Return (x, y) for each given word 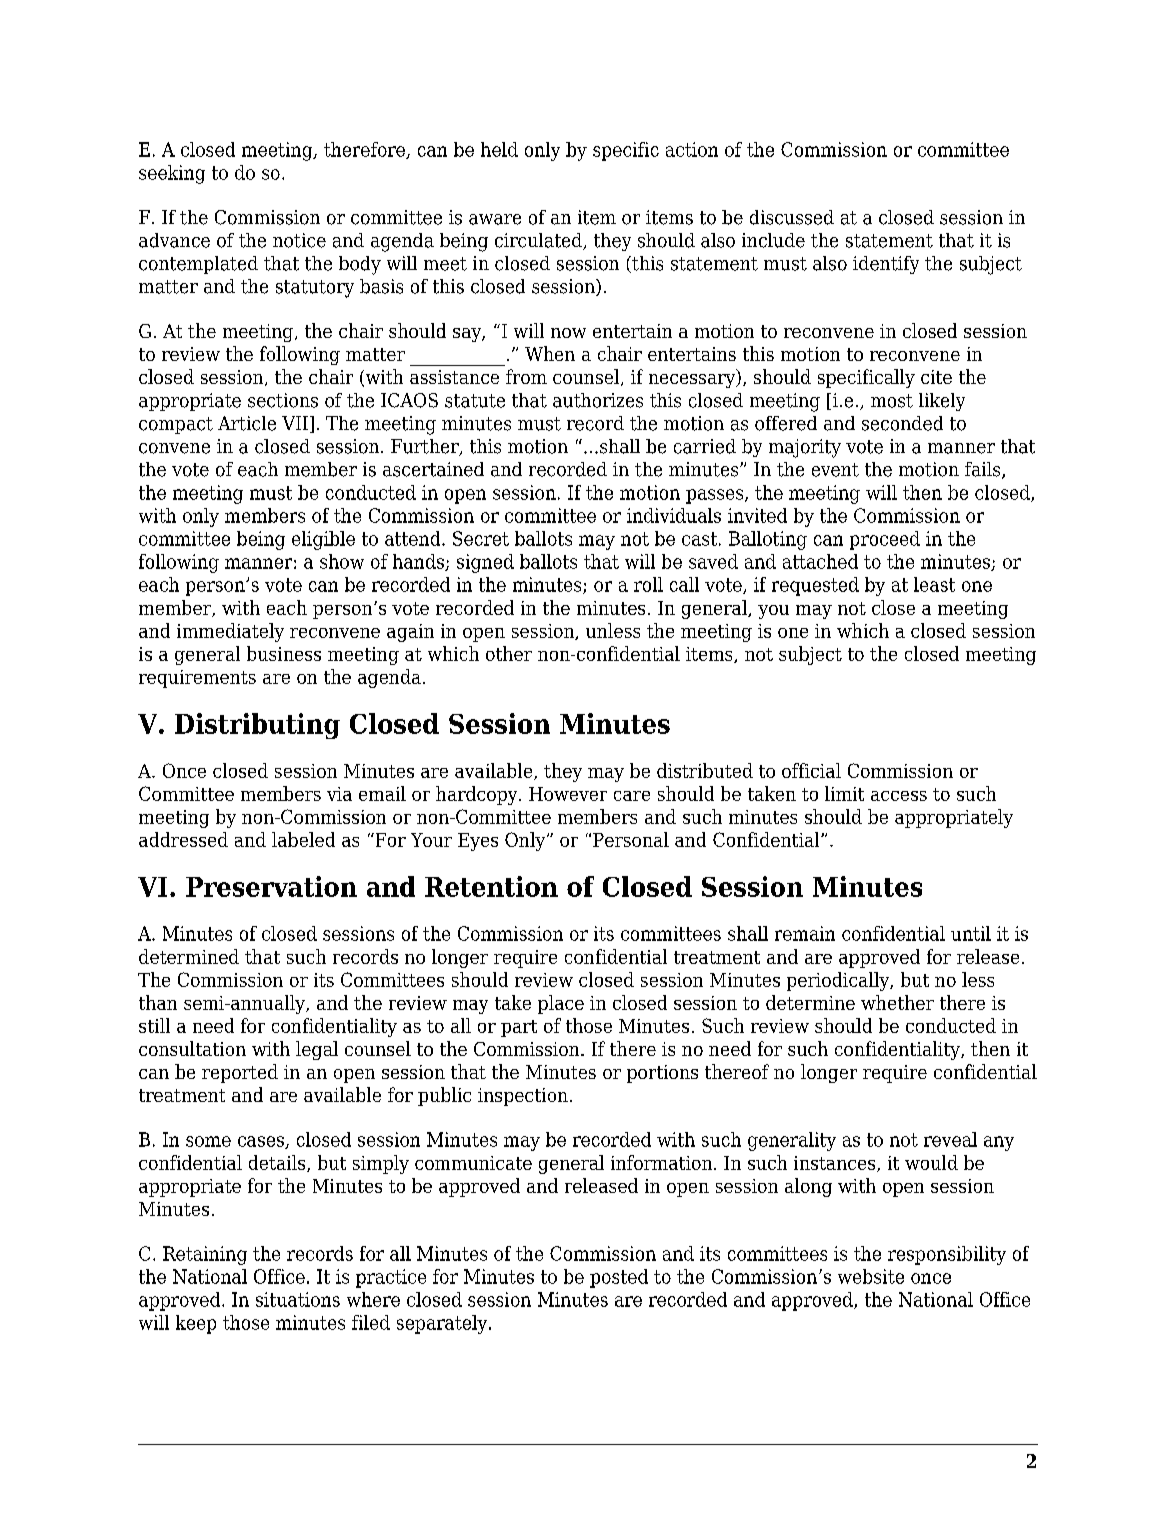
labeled (303, 839)
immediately (230, 632)
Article (247, 423)
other (509, 653)
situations (298, 1299)
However (568, 794)
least (934, 584)
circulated (539, 241)
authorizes (598, 400)
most (892, 401)
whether (897, 1002)
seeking (172, 174)
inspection (523, 1097)
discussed (792, 217)
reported (240, 1073)
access (899, 796)
